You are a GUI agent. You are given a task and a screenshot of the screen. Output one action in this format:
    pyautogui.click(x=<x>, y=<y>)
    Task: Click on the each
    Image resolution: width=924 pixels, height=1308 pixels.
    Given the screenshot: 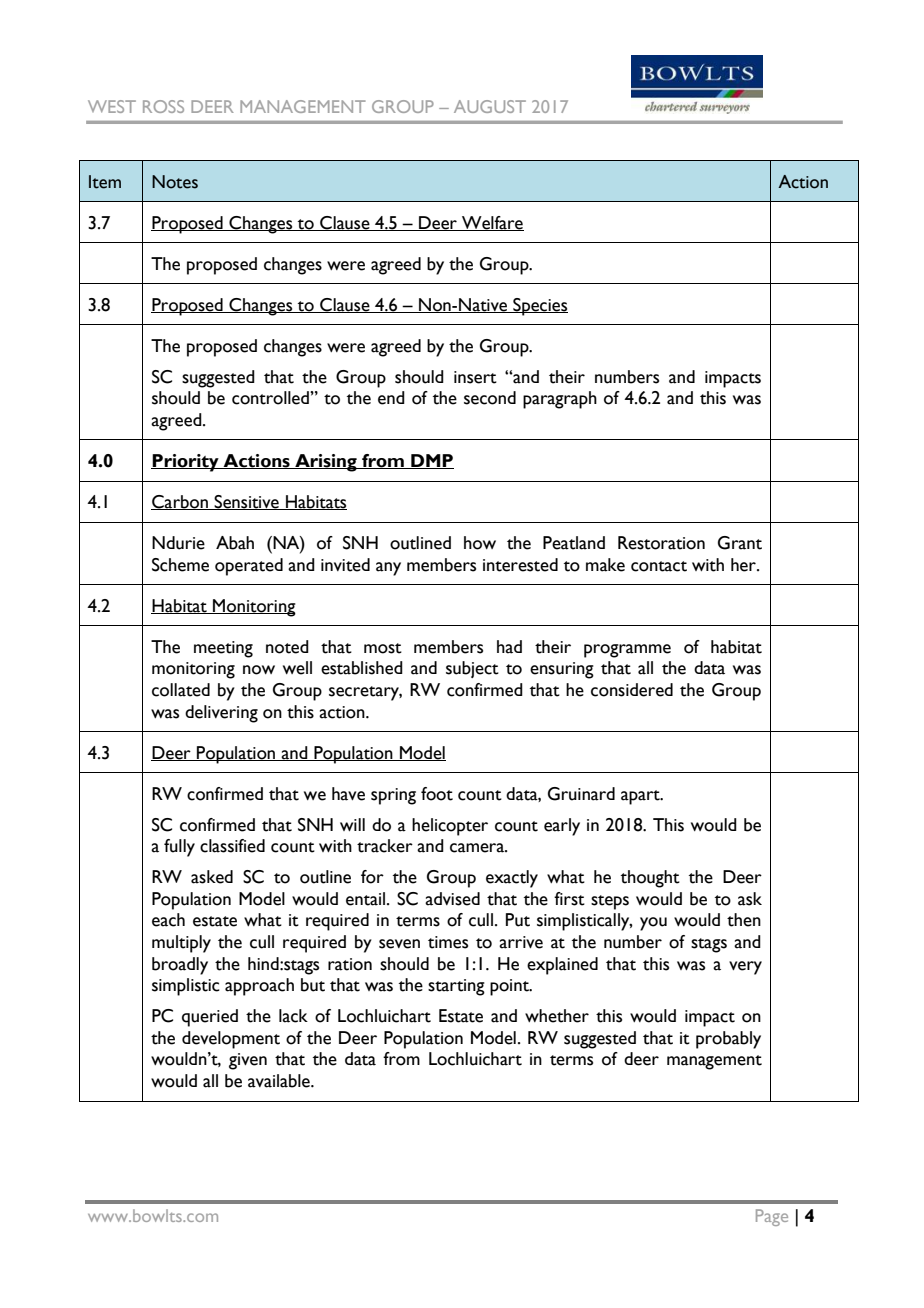 What is the action you would take?
    pyautogui.click(x=168, y=920)
